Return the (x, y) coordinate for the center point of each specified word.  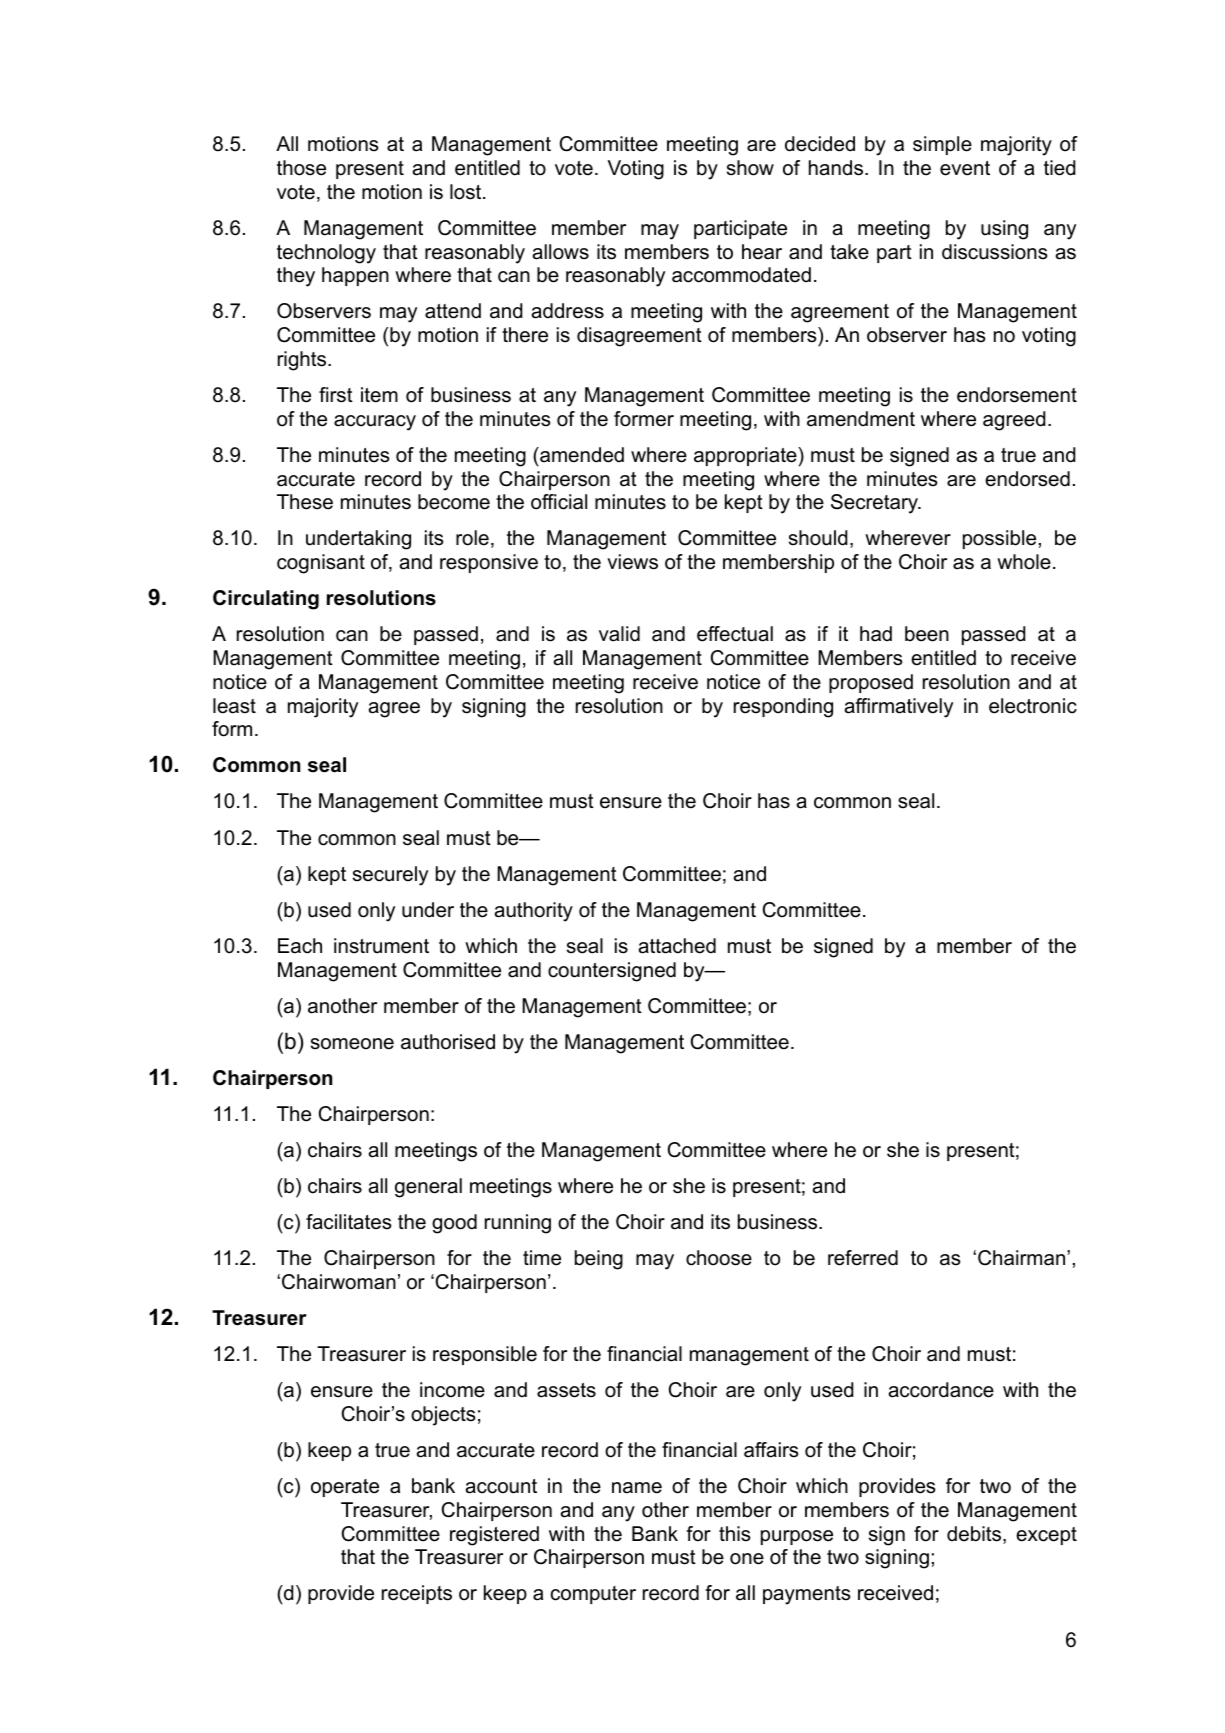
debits (975, 1535)
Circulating (266, 600)
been (927, 634)
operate (345, 1488)
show (750, 168)
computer (593, 1595)
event (965, 168)
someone (352, 1044)
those (301, 168)
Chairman (1023, 1258)
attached (677, 946)
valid (619, 634)
